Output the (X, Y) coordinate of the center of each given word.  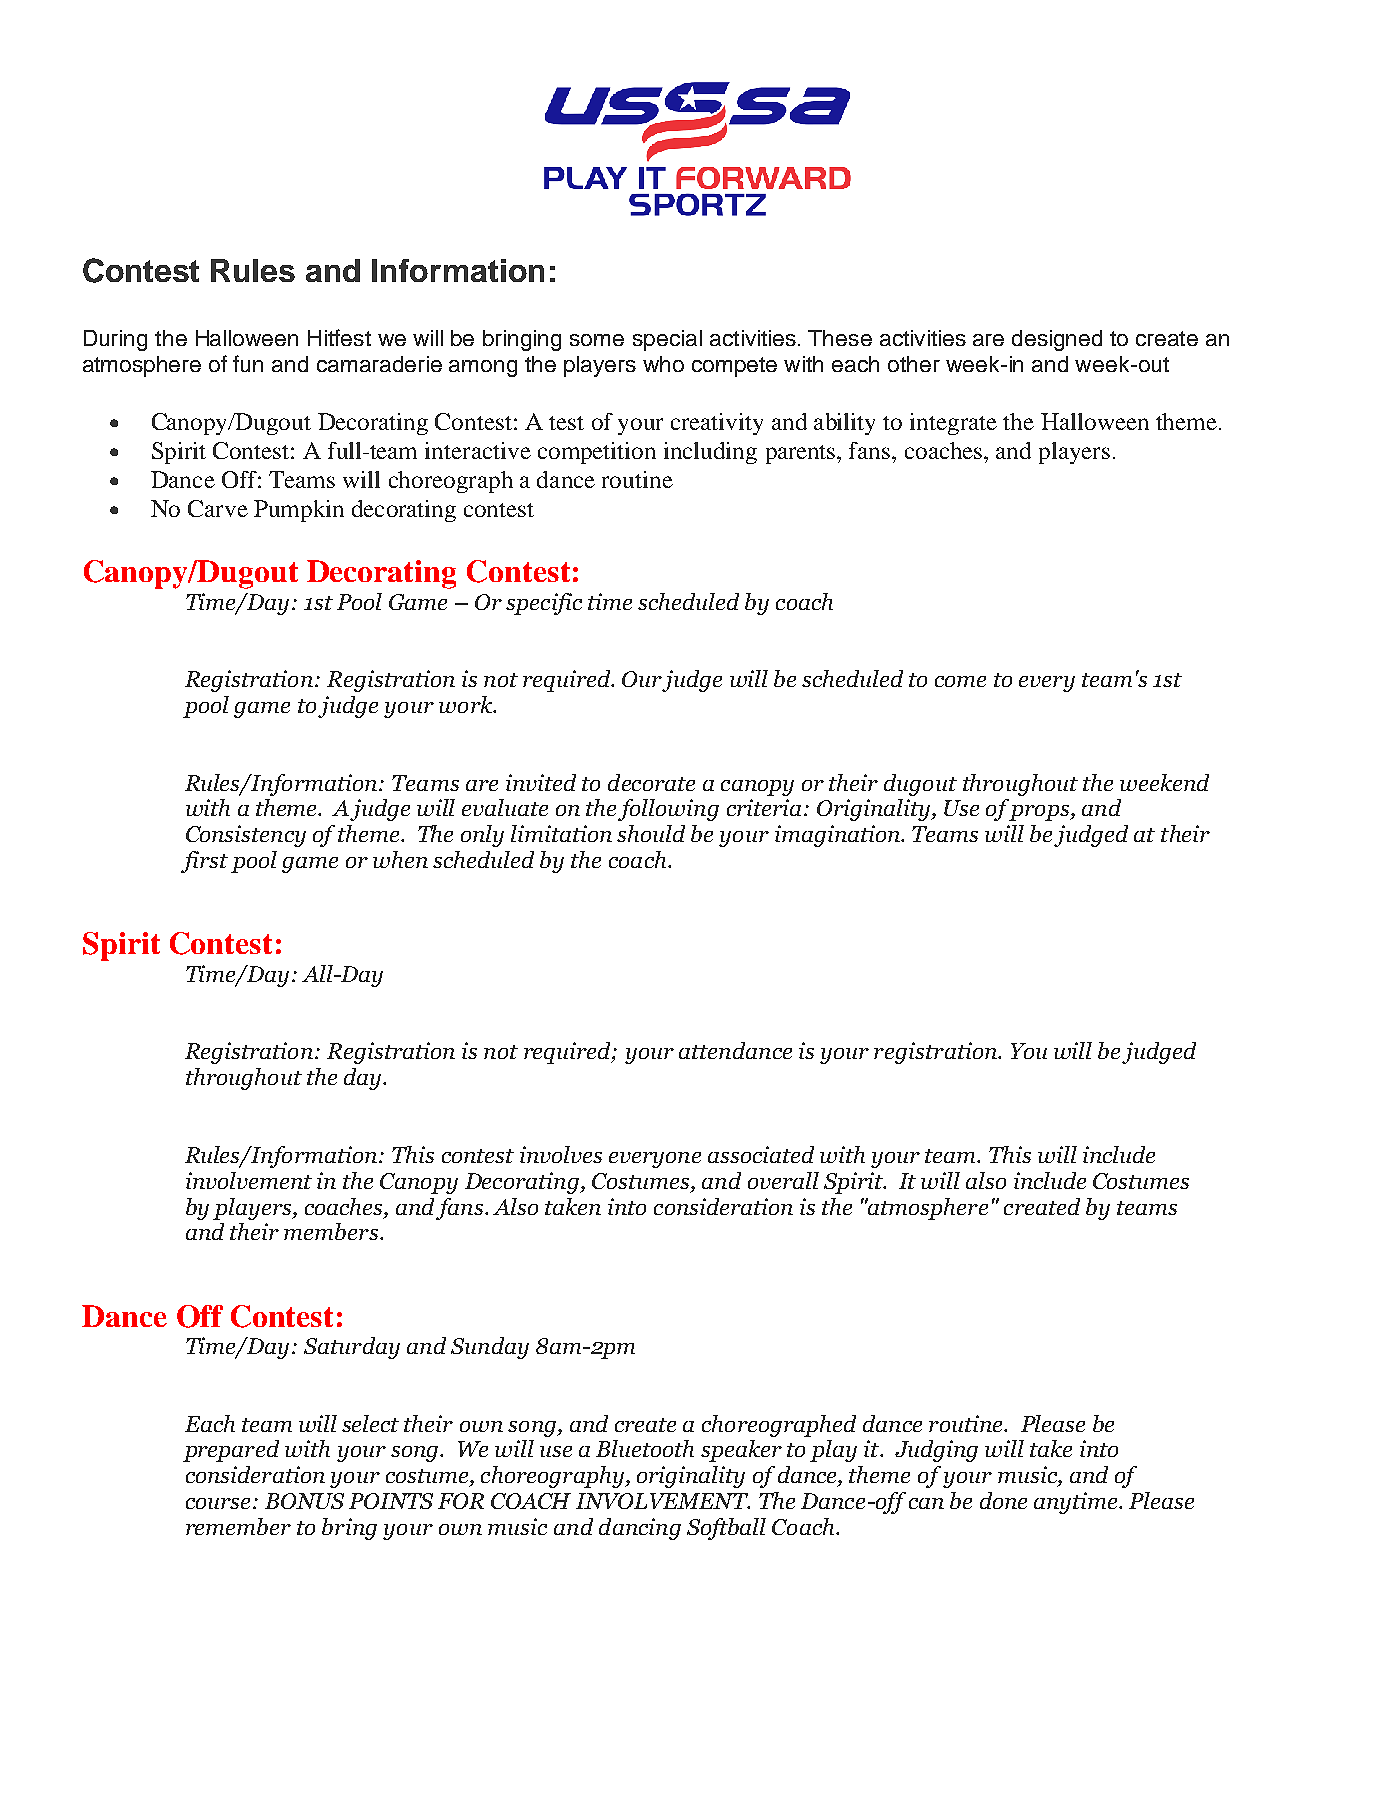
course (220, 1503)
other (914, 364)
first (204, 862)
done (1003, 1500)
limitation (561, 833)
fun (248, 363)
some (597, 340)
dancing (640, 1529)
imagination (838, 836)
